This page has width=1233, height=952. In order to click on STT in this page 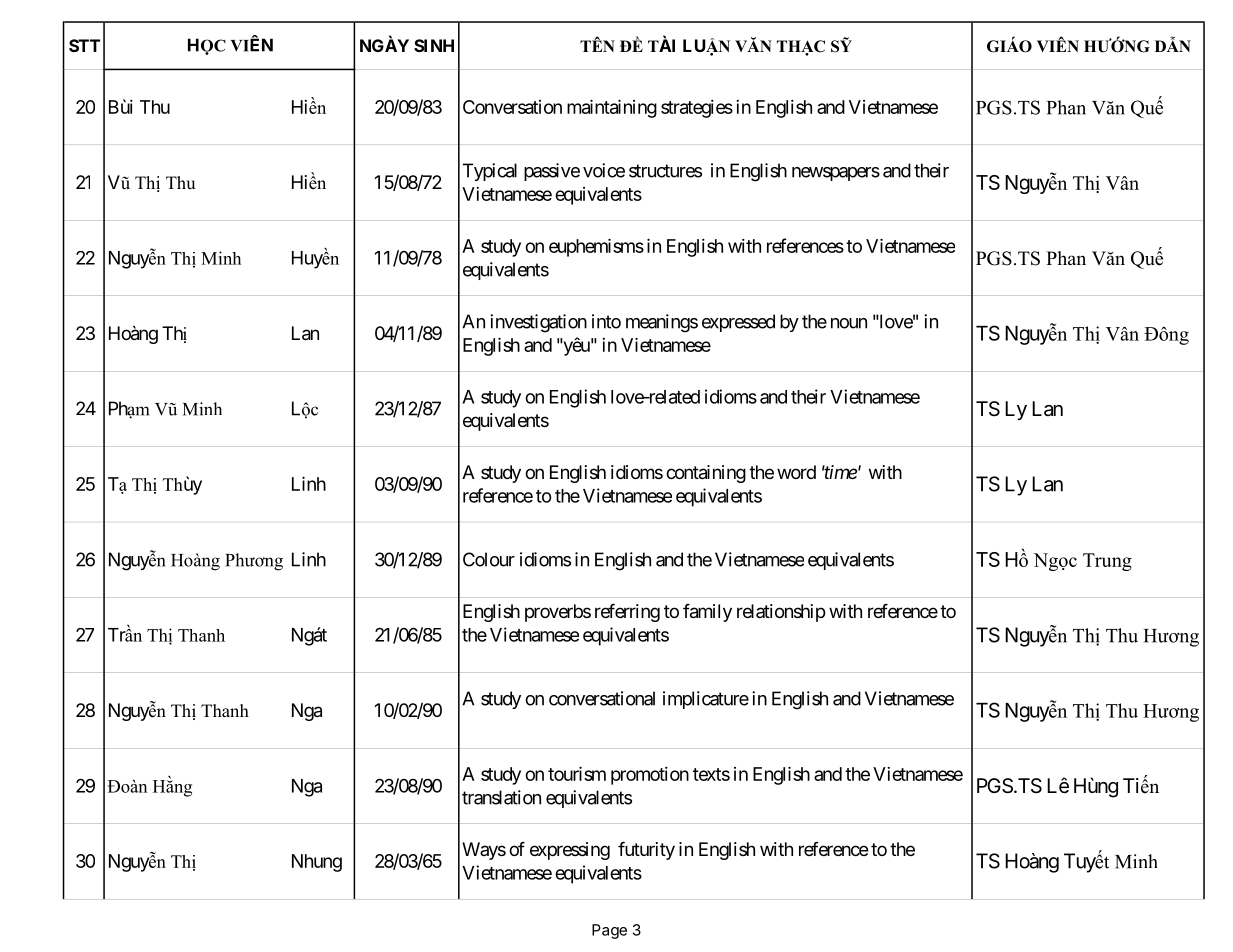, I will do `click(84, 45)`.
